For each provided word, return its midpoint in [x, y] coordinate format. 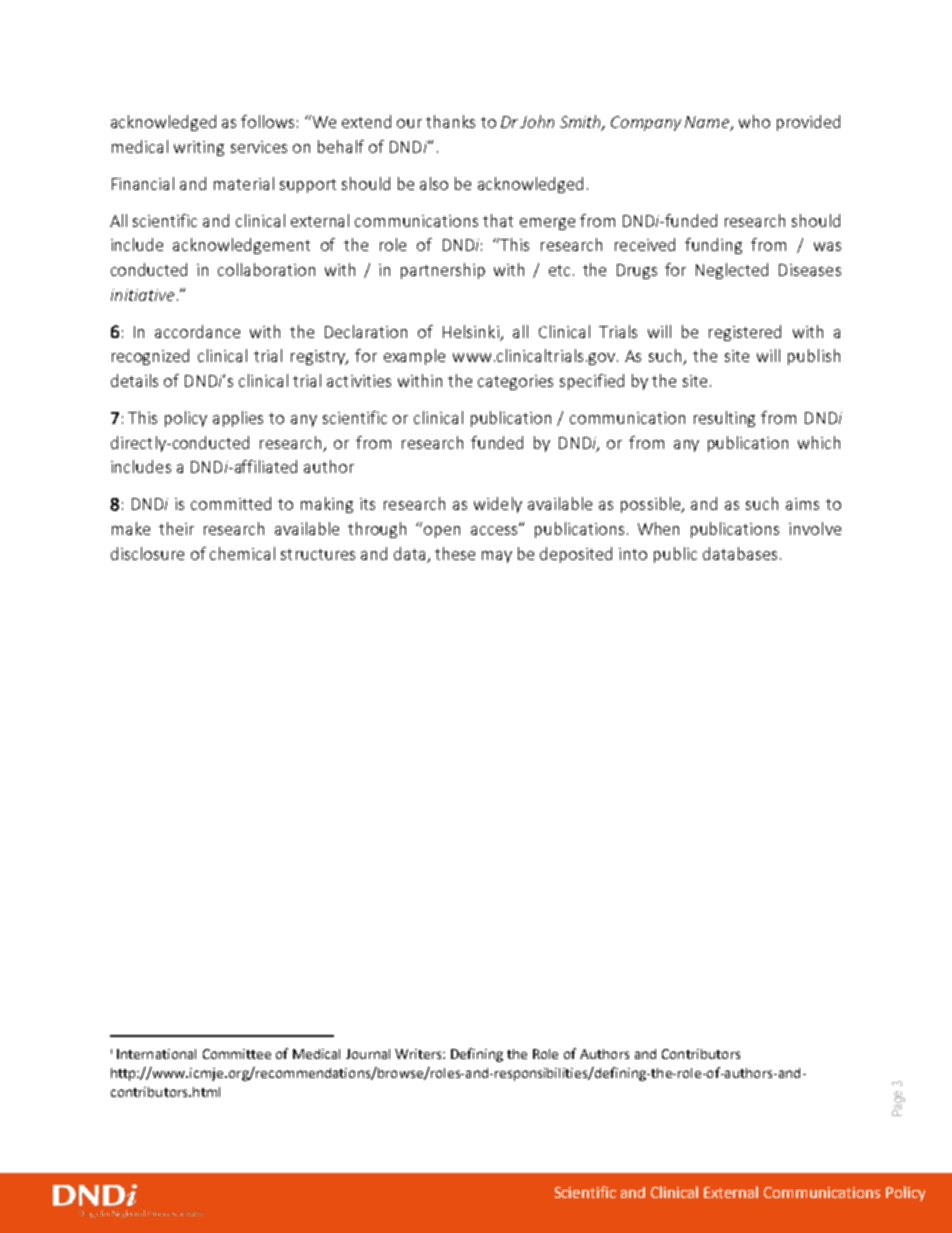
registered [745, 333]
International [156, 1054]
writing [199, 148]
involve [815, 528]
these [455, 553]
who [754, 121]
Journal [368, 1054]
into [633, 554]
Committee [237, 1054]
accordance [197, 331]
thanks [450, 121]
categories [515, 382]
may [497, 557]
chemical [242, 553]
